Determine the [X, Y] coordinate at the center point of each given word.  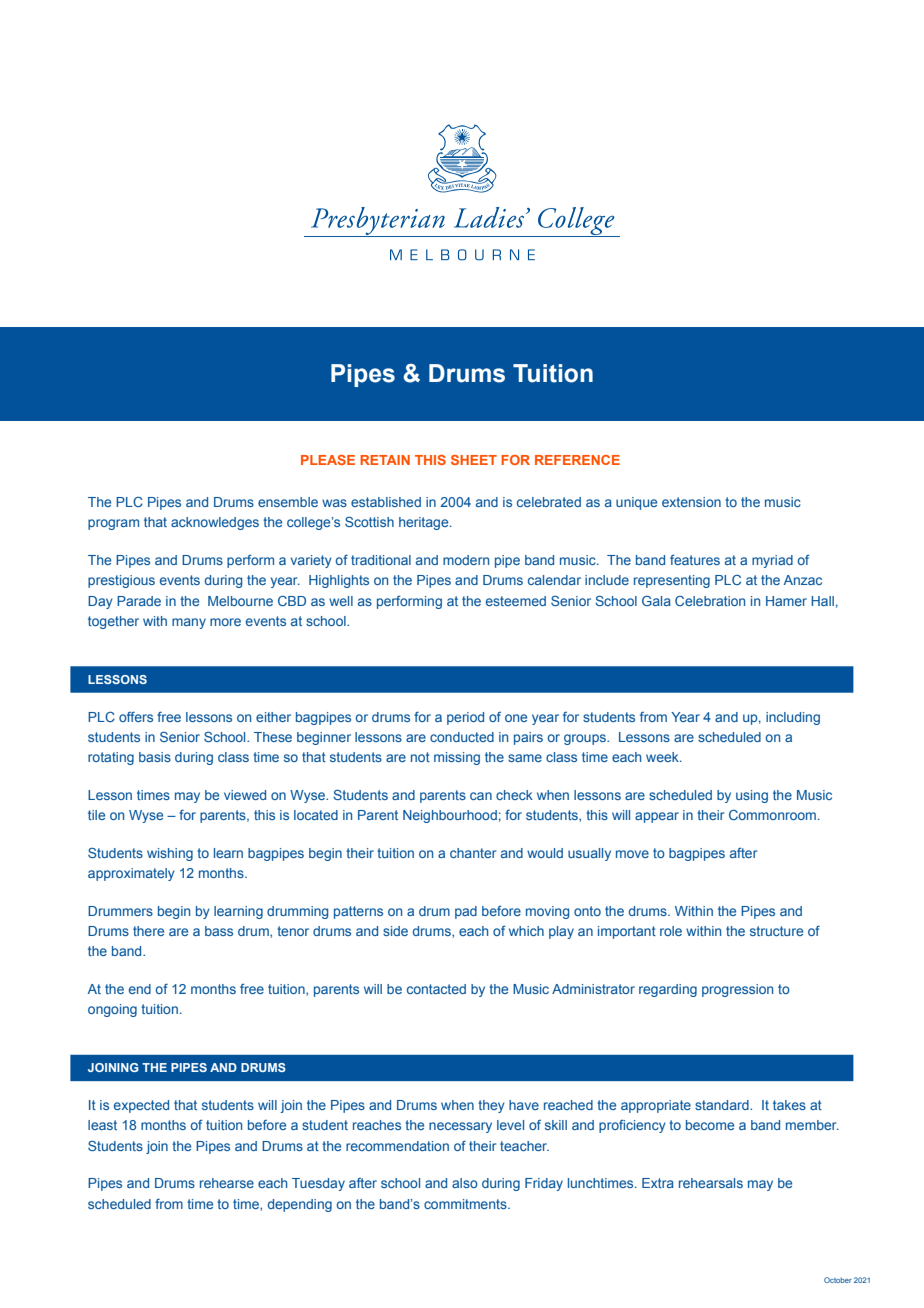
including [793, 718]
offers [136, 717]
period [465, 718]
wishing [170, 854]
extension [691, 502]
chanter [473, 853]
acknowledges [215, 523]
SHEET [474, 460]
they [491, 1106]
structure [776, 931]
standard [723, 1105]
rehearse [227, 1183]
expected [141, 1106]
